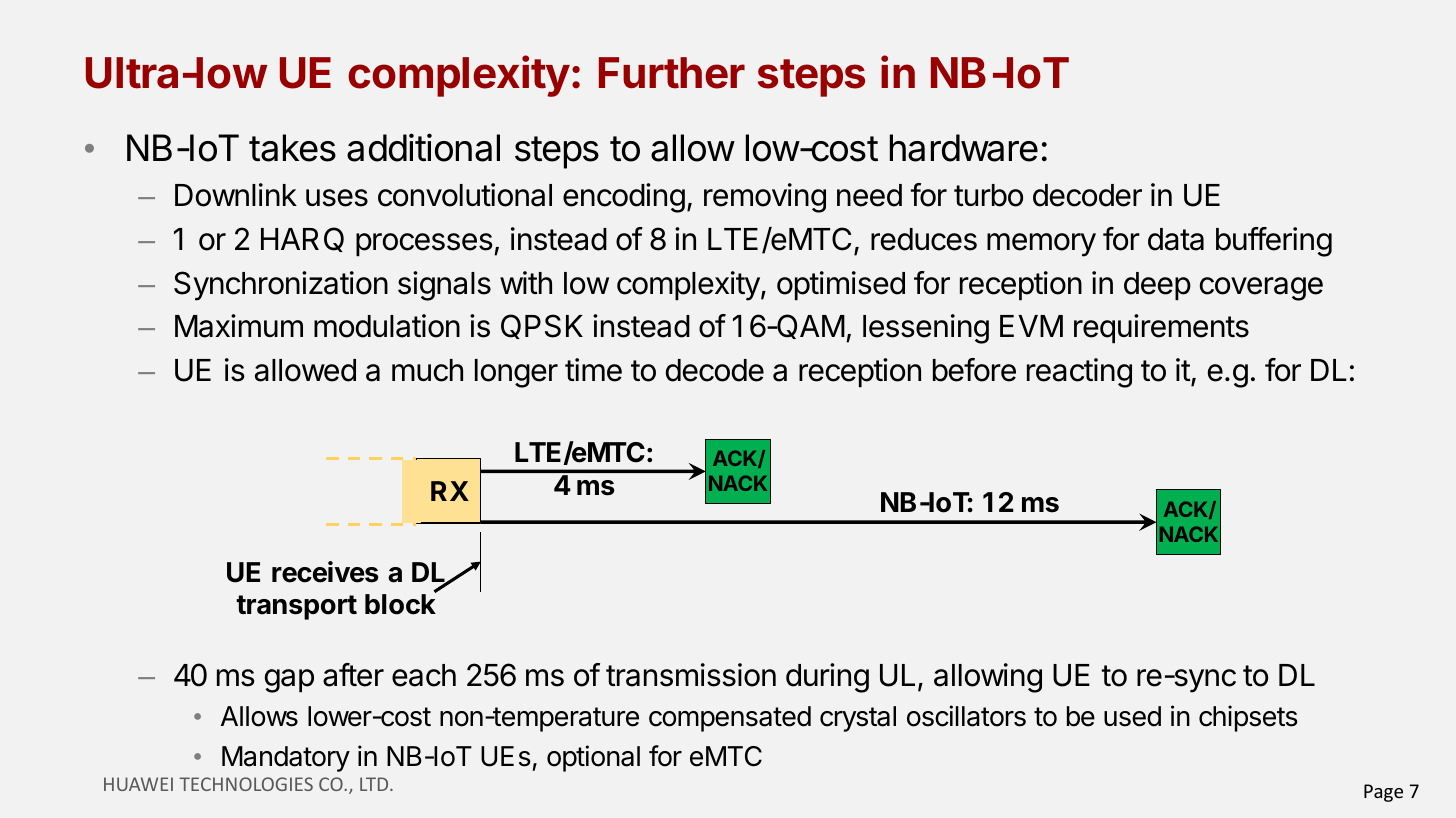 The image size is (1456, 818). I want to click on reacting, so click(1079, 373).
